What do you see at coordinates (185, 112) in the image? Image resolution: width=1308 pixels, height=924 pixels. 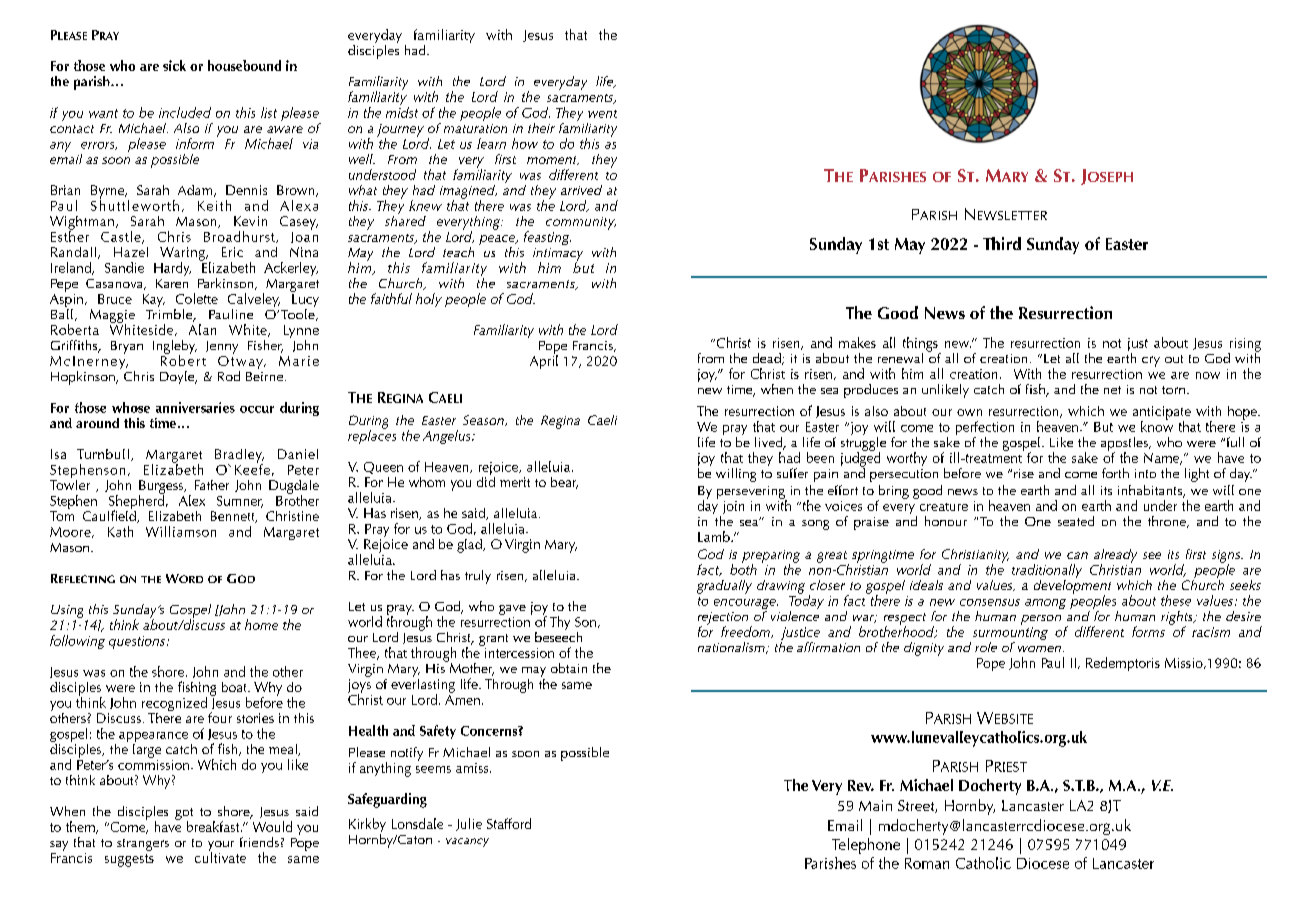 I see `included` at bounding box center [185, 112].
